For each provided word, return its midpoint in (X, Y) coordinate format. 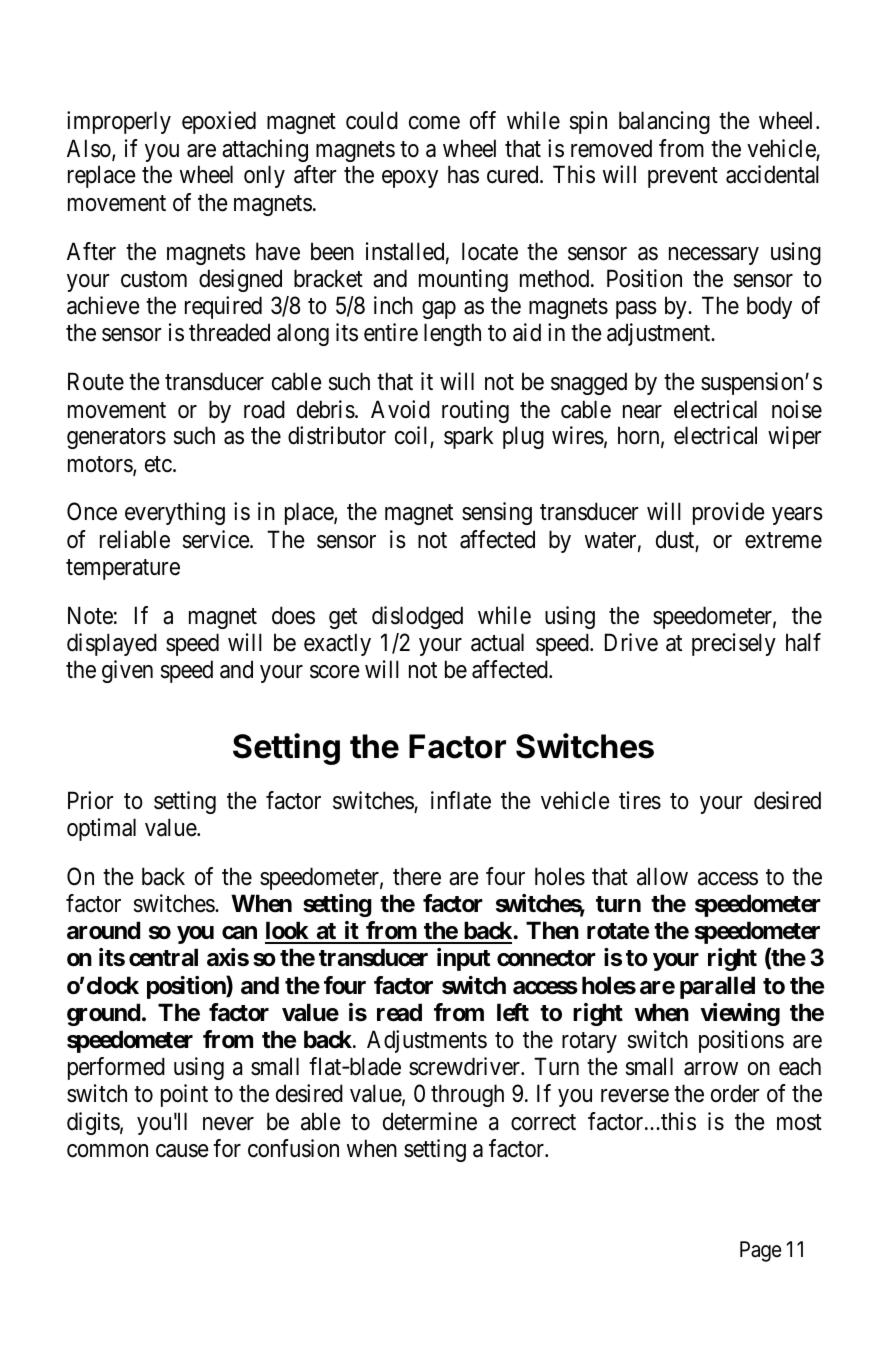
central (163, 957)
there (417, 876)
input (463, 959)
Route (96, 381)
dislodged (417, 617)
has (463, 174)
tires (640, 800)
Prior (90, 800)
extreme (783, 540)
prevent (683, 178)
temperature (123, 570)
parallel (717, 987)
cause (182, 1151)
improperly (119, 122)
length (452, 334)
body (769, 307)
